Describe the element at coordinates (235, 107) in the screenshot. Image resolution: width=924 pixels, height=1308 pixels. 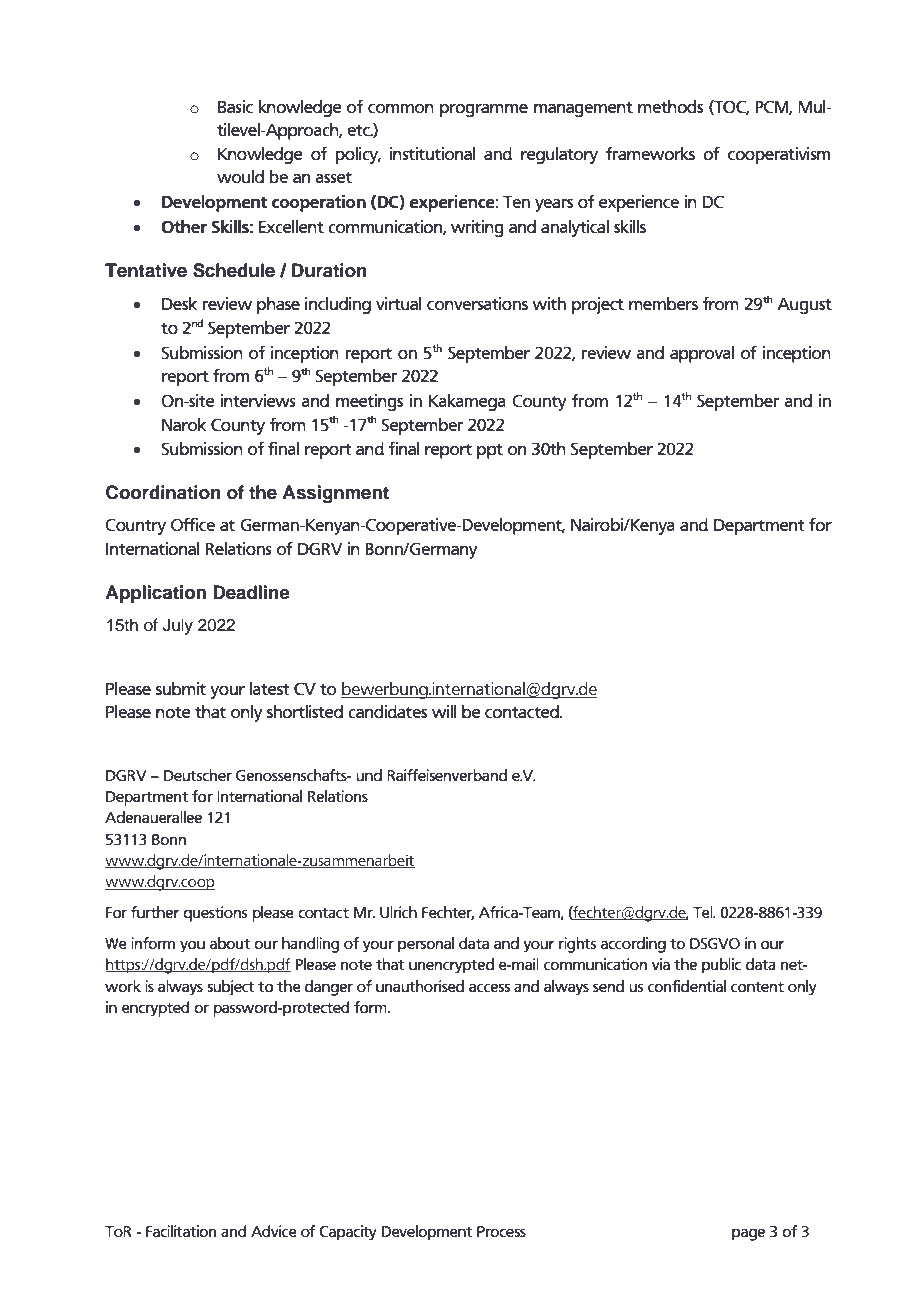
I see `Basic` at that location.
